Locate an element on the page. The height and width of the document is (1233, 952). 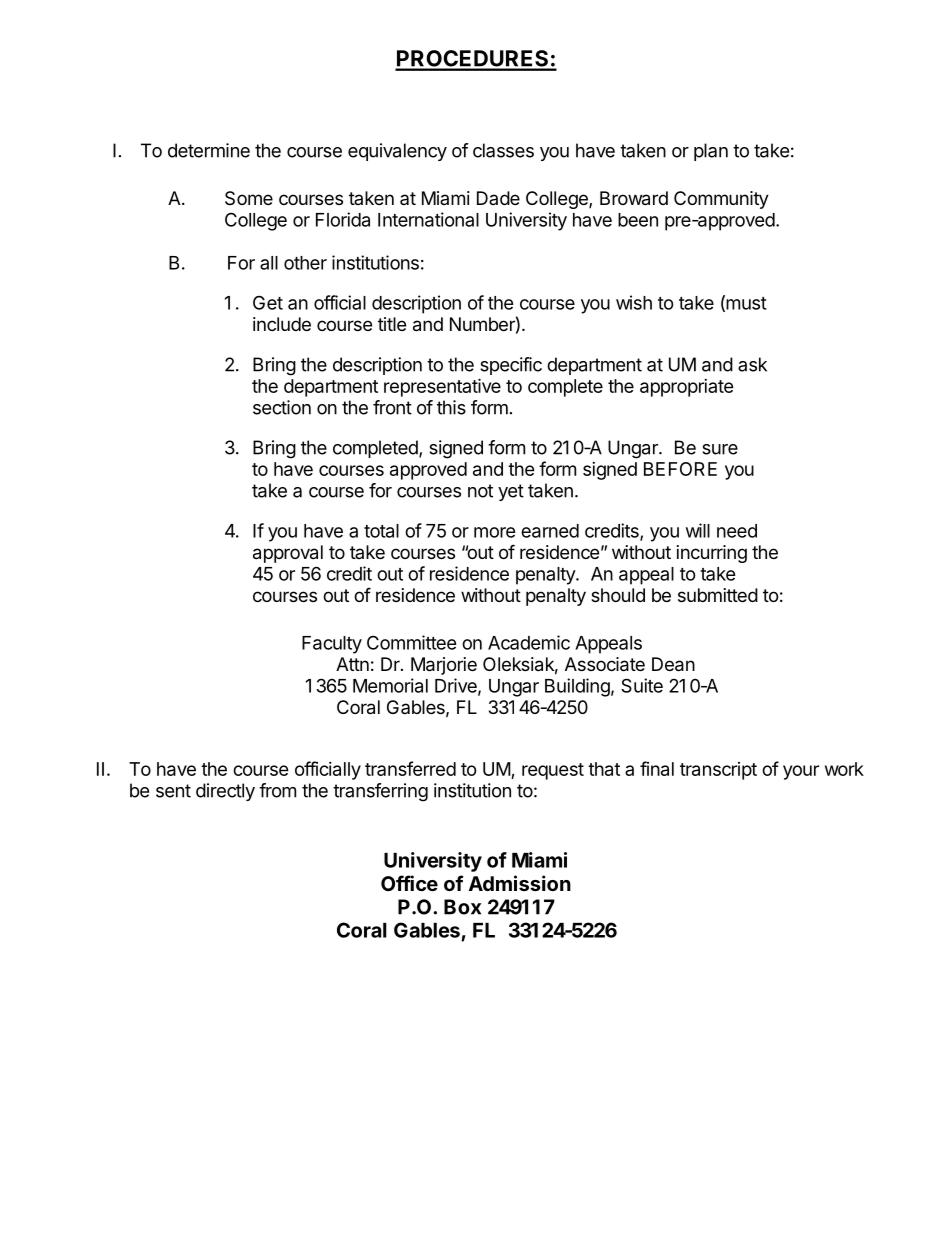
classes is located at coordinates (503, 150).
